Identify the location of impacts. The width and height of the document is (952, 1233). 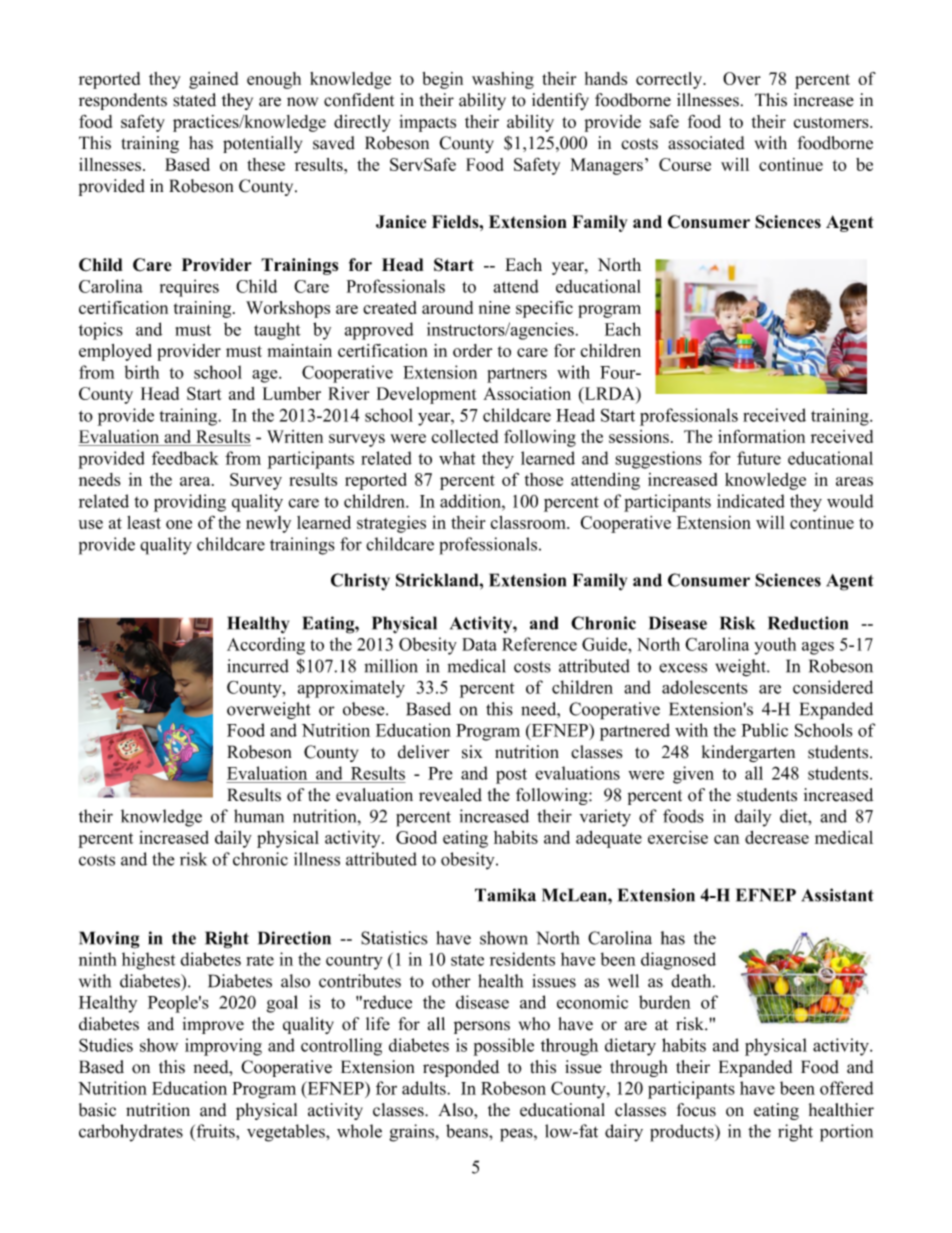
(427, 123).
